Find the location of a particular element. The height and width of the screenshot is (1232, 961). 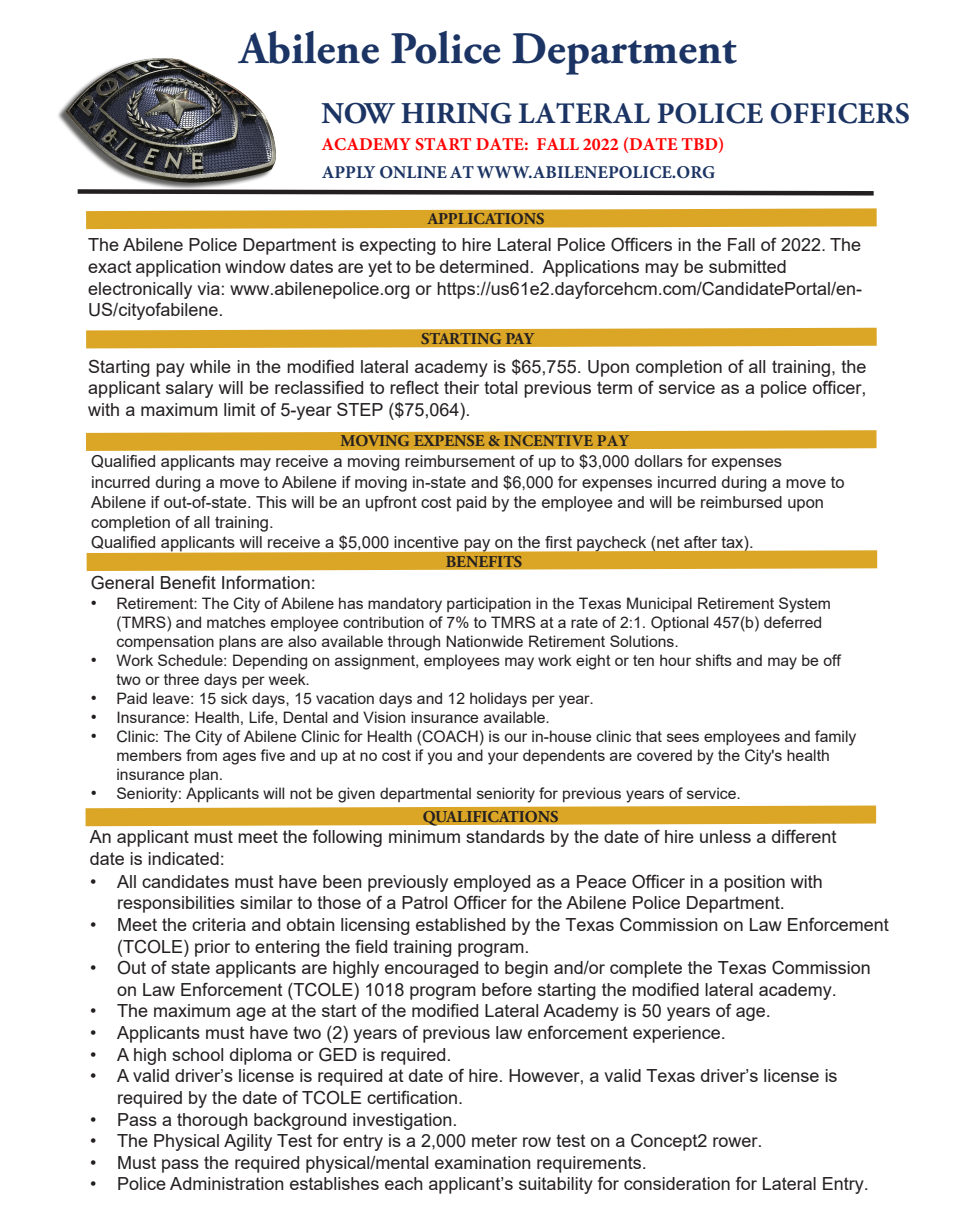

compensation is located at coordinates (165, 642).
